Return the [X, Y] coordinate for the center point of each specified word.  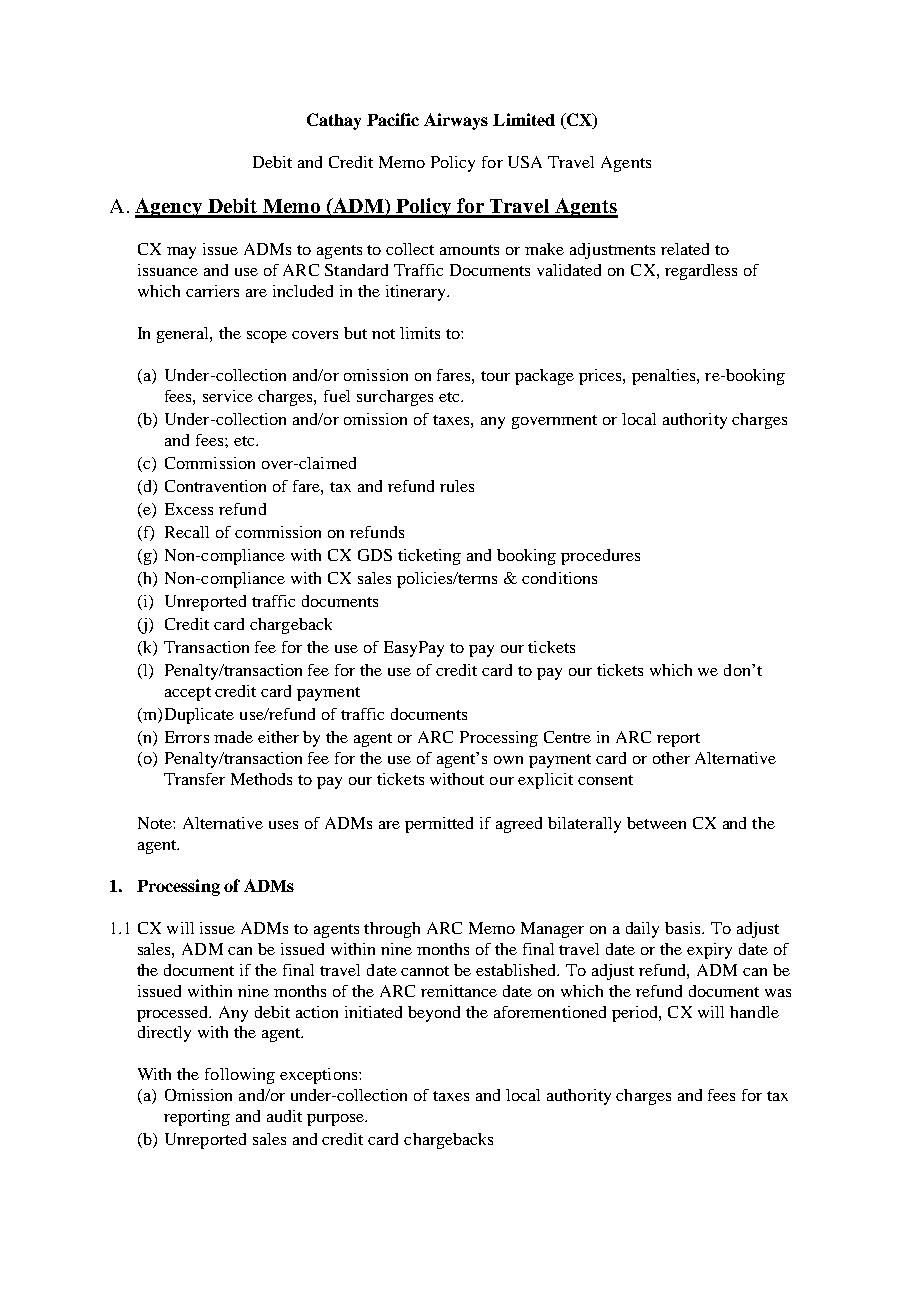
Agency [170, 208]
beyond [434, 1014]
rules [457, 486]
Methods [261, 779]
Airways [456, 121]
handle [754, 1012]
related [685, 249]
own [508, 760]
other [671, 758]
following [240, 1076]
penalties [665, 377]
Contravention [215, 486]
